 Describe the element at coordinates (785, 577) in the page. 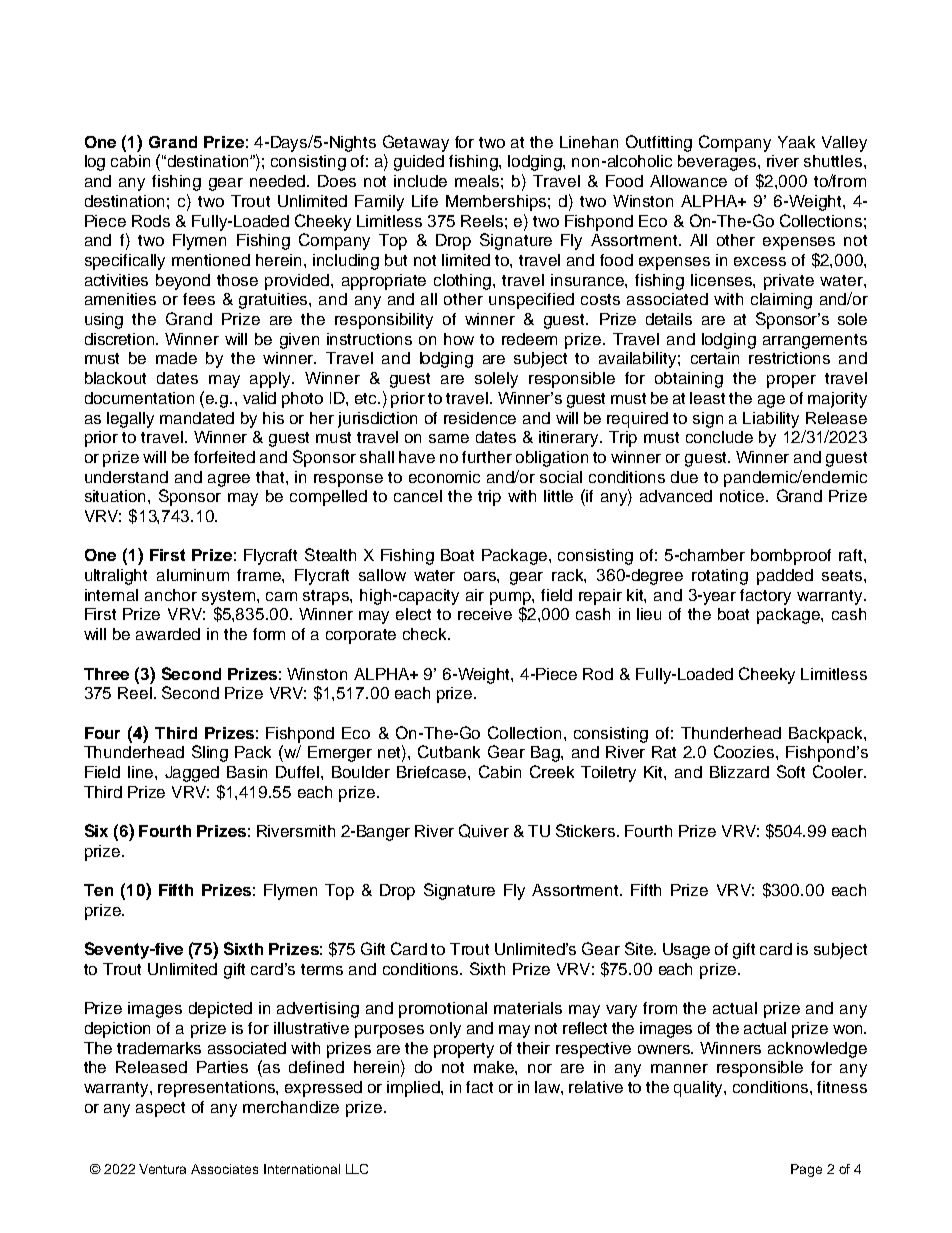

I see `padded` at that location.
